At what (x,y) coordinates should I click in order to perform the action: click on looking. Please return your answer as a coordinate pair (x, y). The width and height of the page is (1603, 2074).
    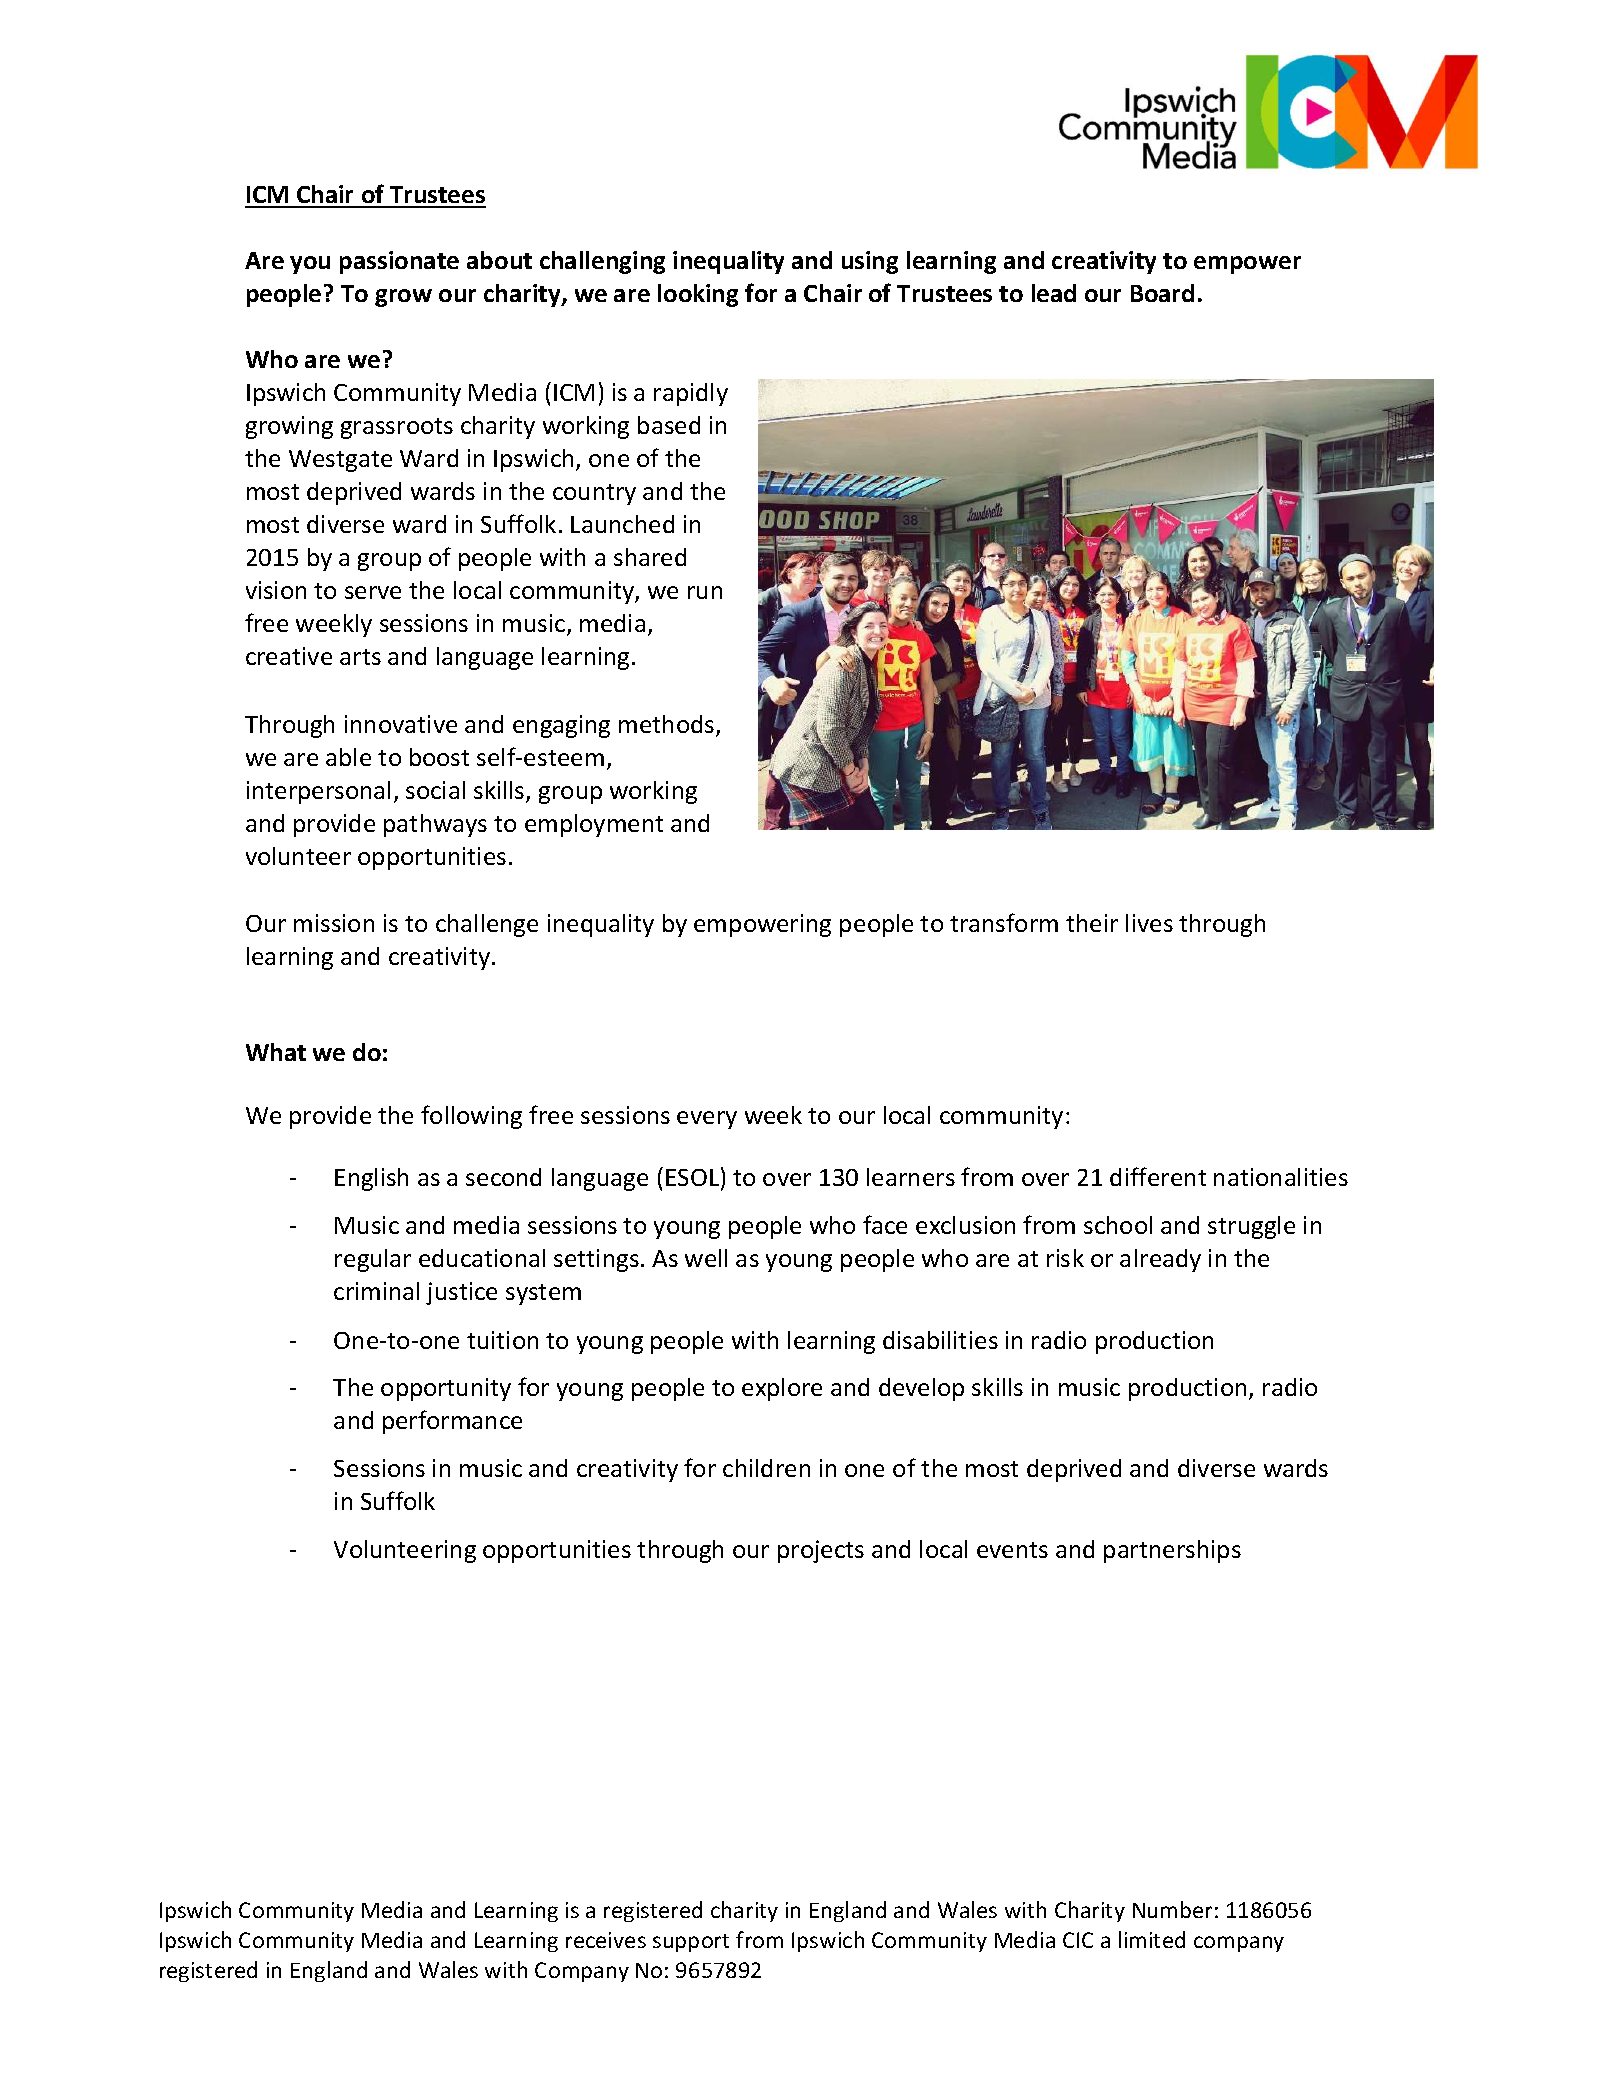
    Looking at the image, I should click on (698, 295).
